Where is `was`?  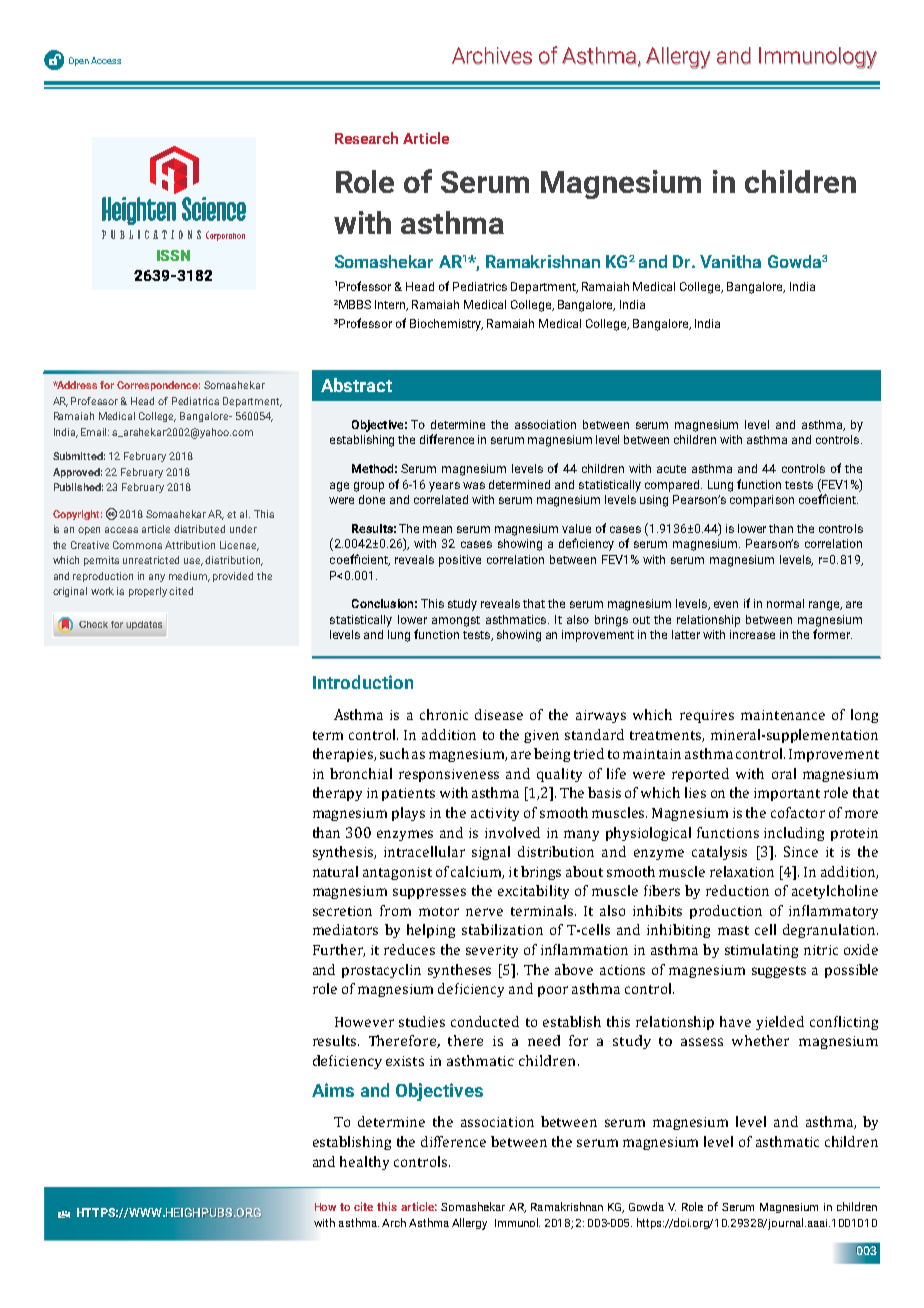
was is located at coordinates (474, 485).
